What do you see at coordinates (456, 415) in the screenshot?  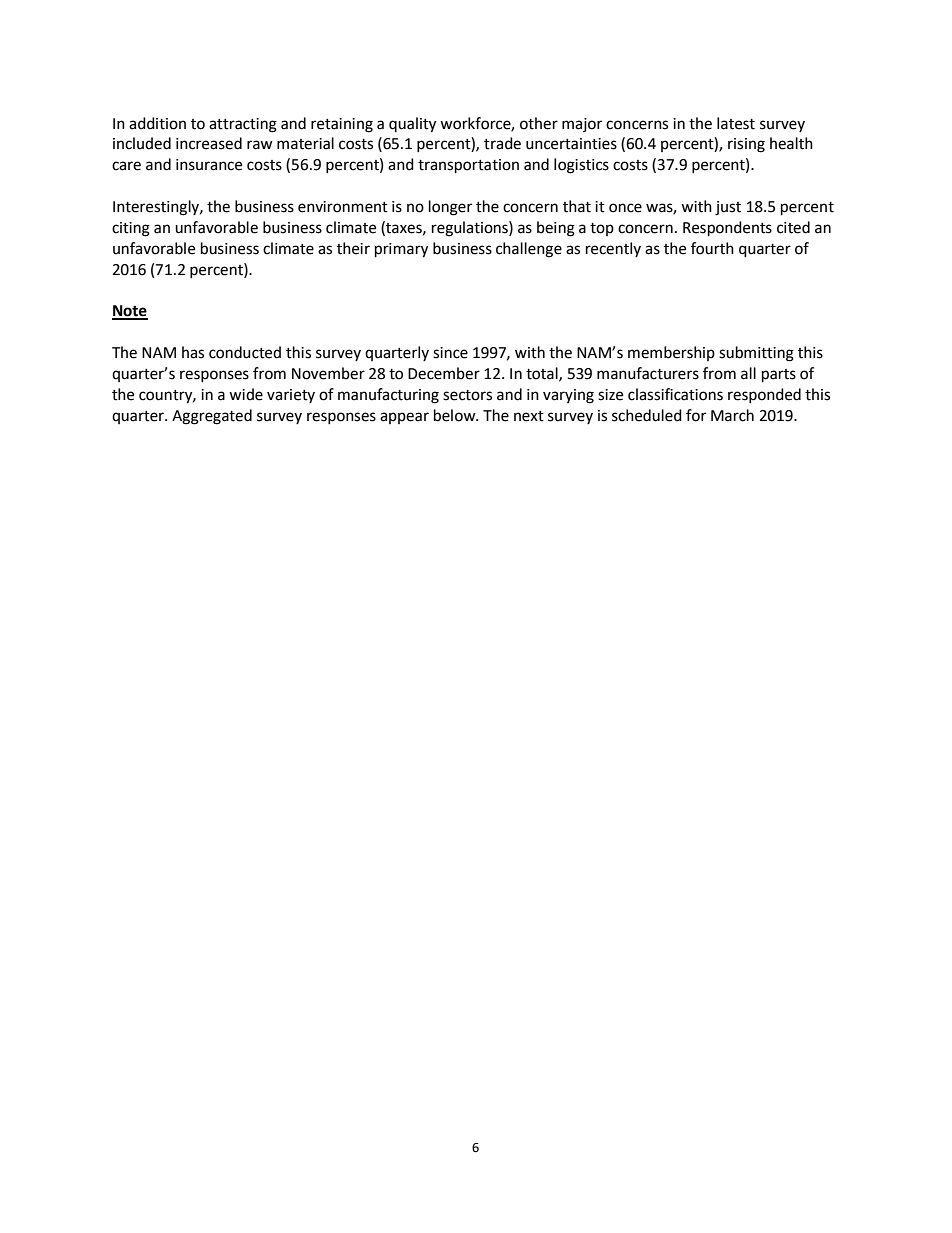 I see `below` at bounding box center [456, 415].
